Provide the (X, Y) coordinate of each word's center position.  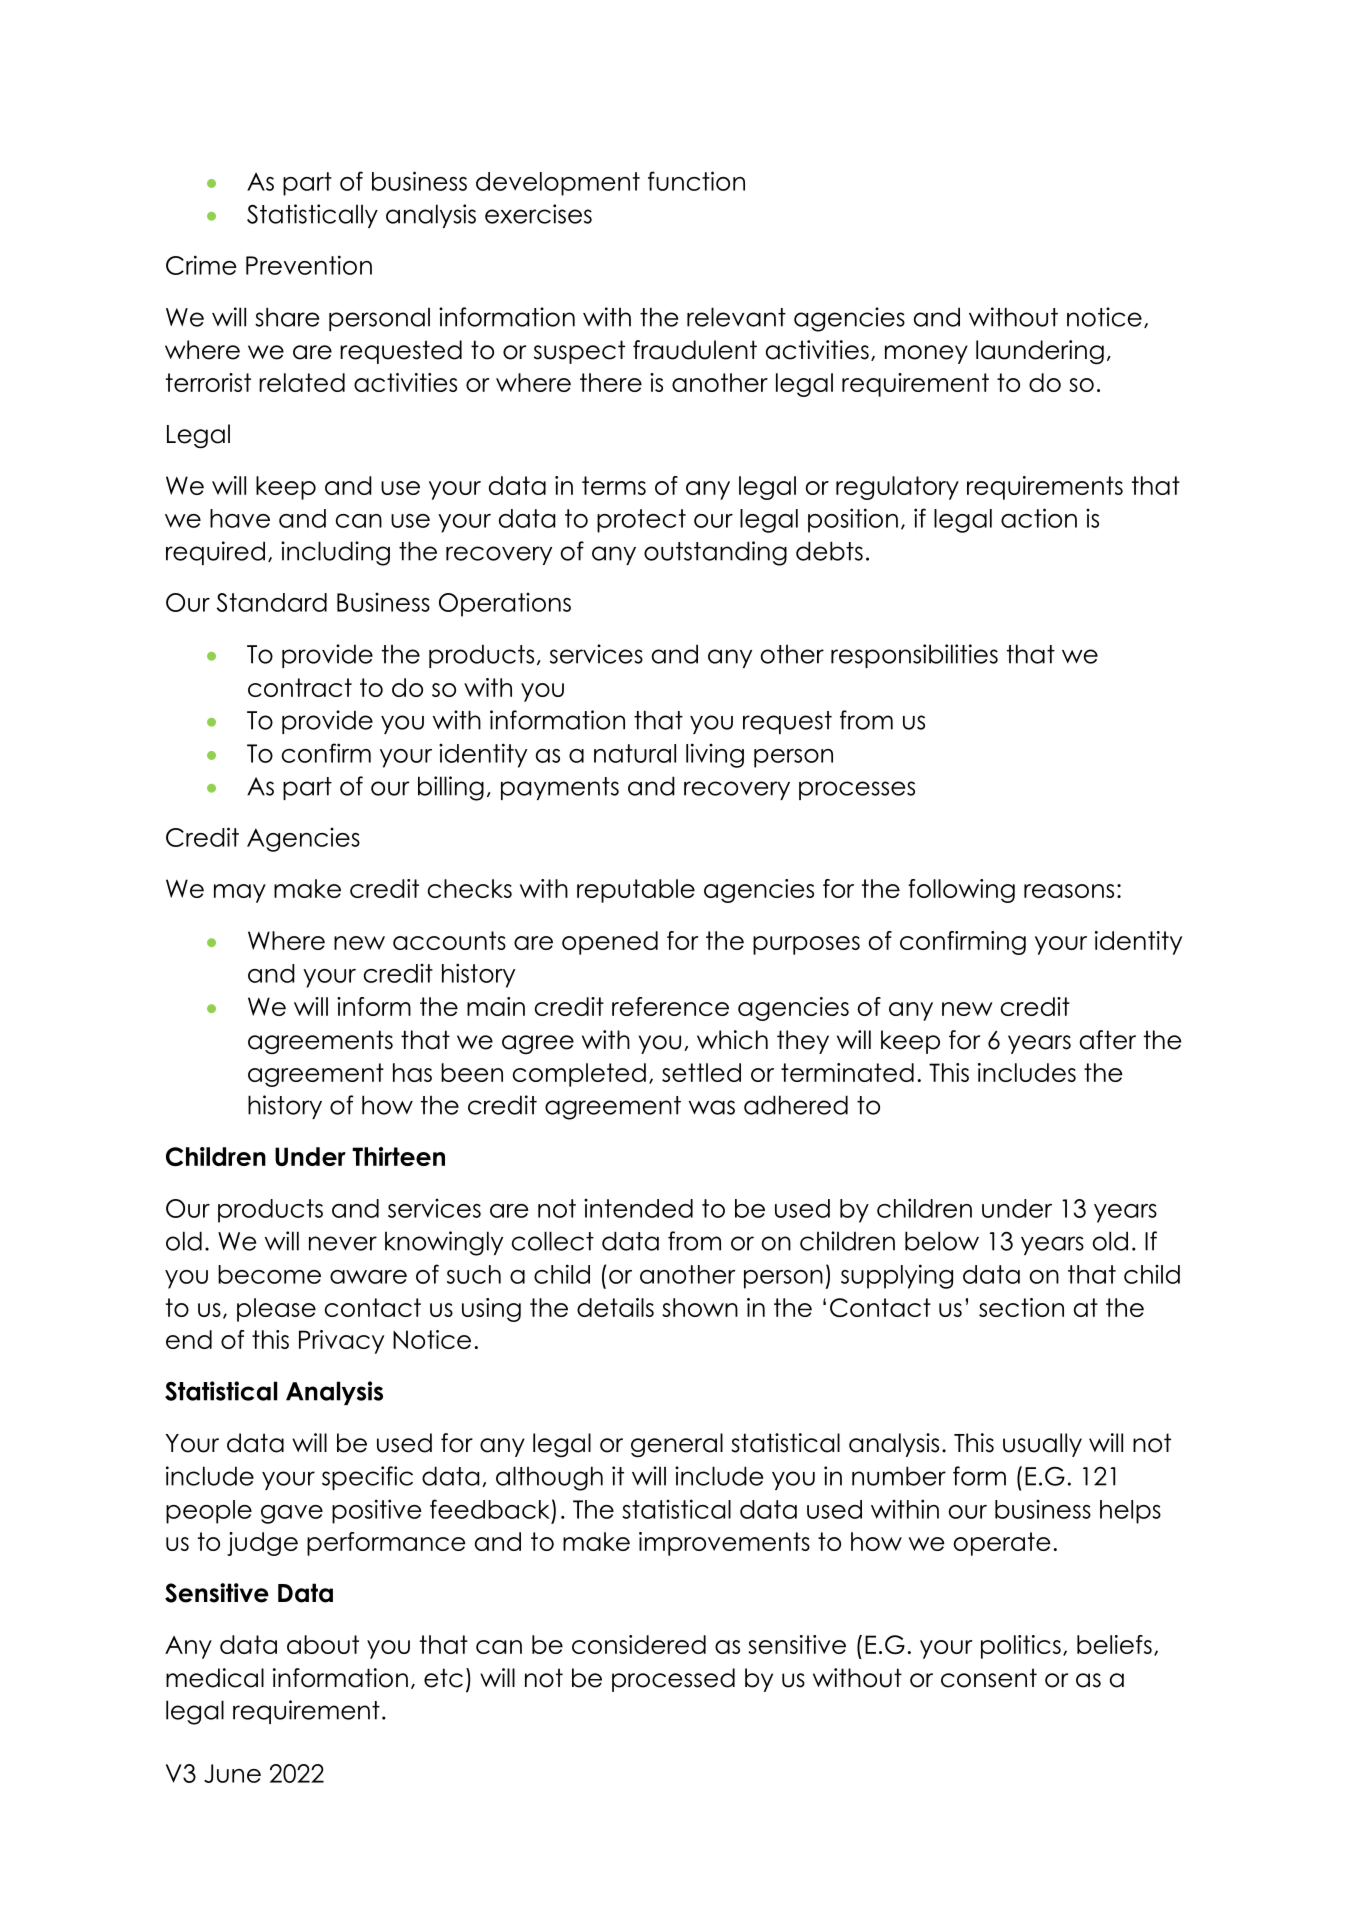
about (323, 1644)
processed (673, 1680)
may (240, 893)
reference (670, 1006)
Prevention (309, 265)
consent (989, 1678)
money (926, 354)
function (696, 181)
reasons (1069, 891)
